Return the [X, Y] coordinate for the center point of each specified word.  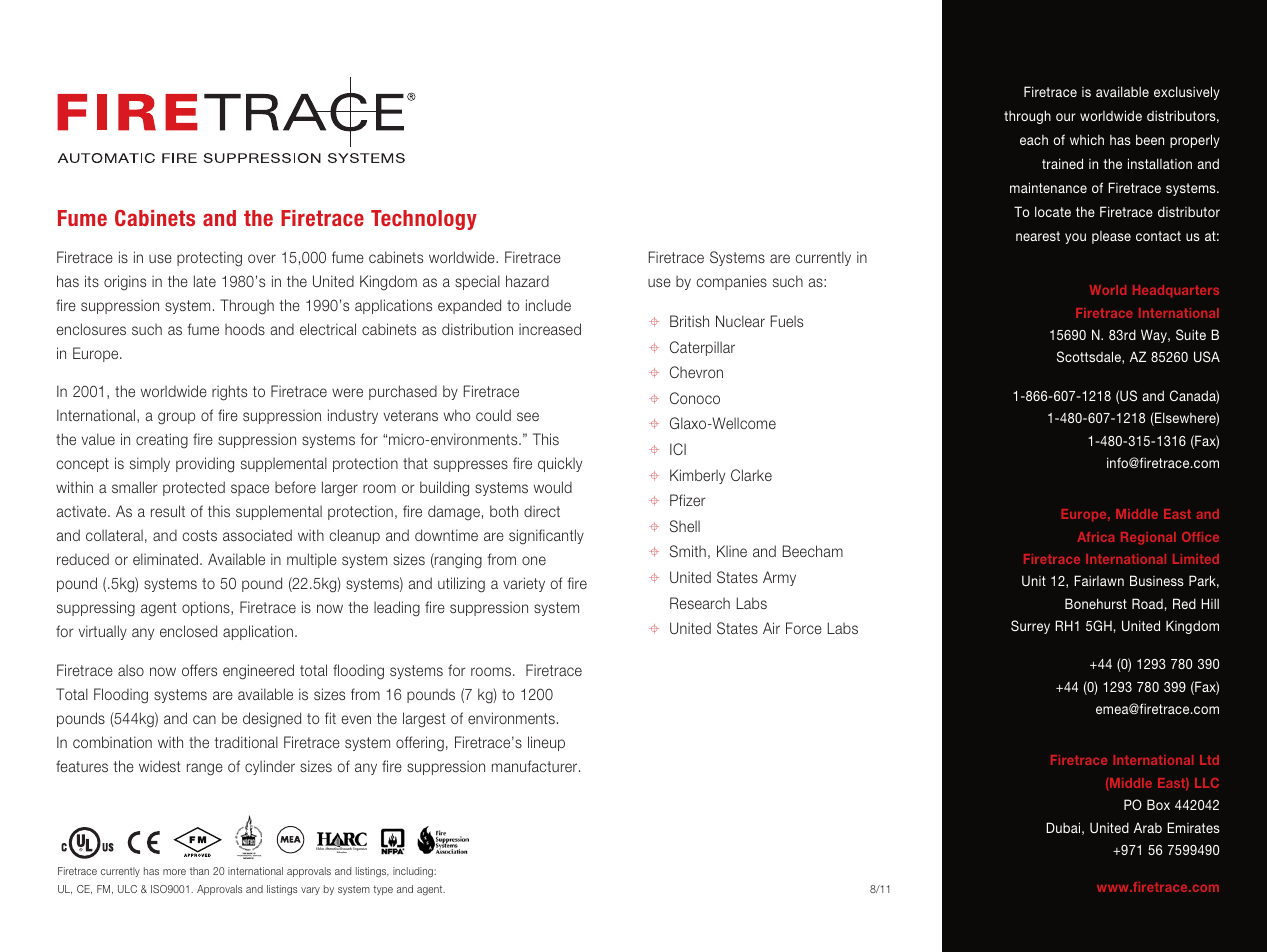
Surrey [1030, 627]
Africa [1095, 537]
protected [194, 488]
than [199, 871]
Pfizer [687, 500]
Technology [424, 220]
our [1066, 117]
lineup [546, 743]
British [689, 321]
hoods [245, 329]
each [1034, 140]
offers [199, 670]
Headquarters [1176, 291]
